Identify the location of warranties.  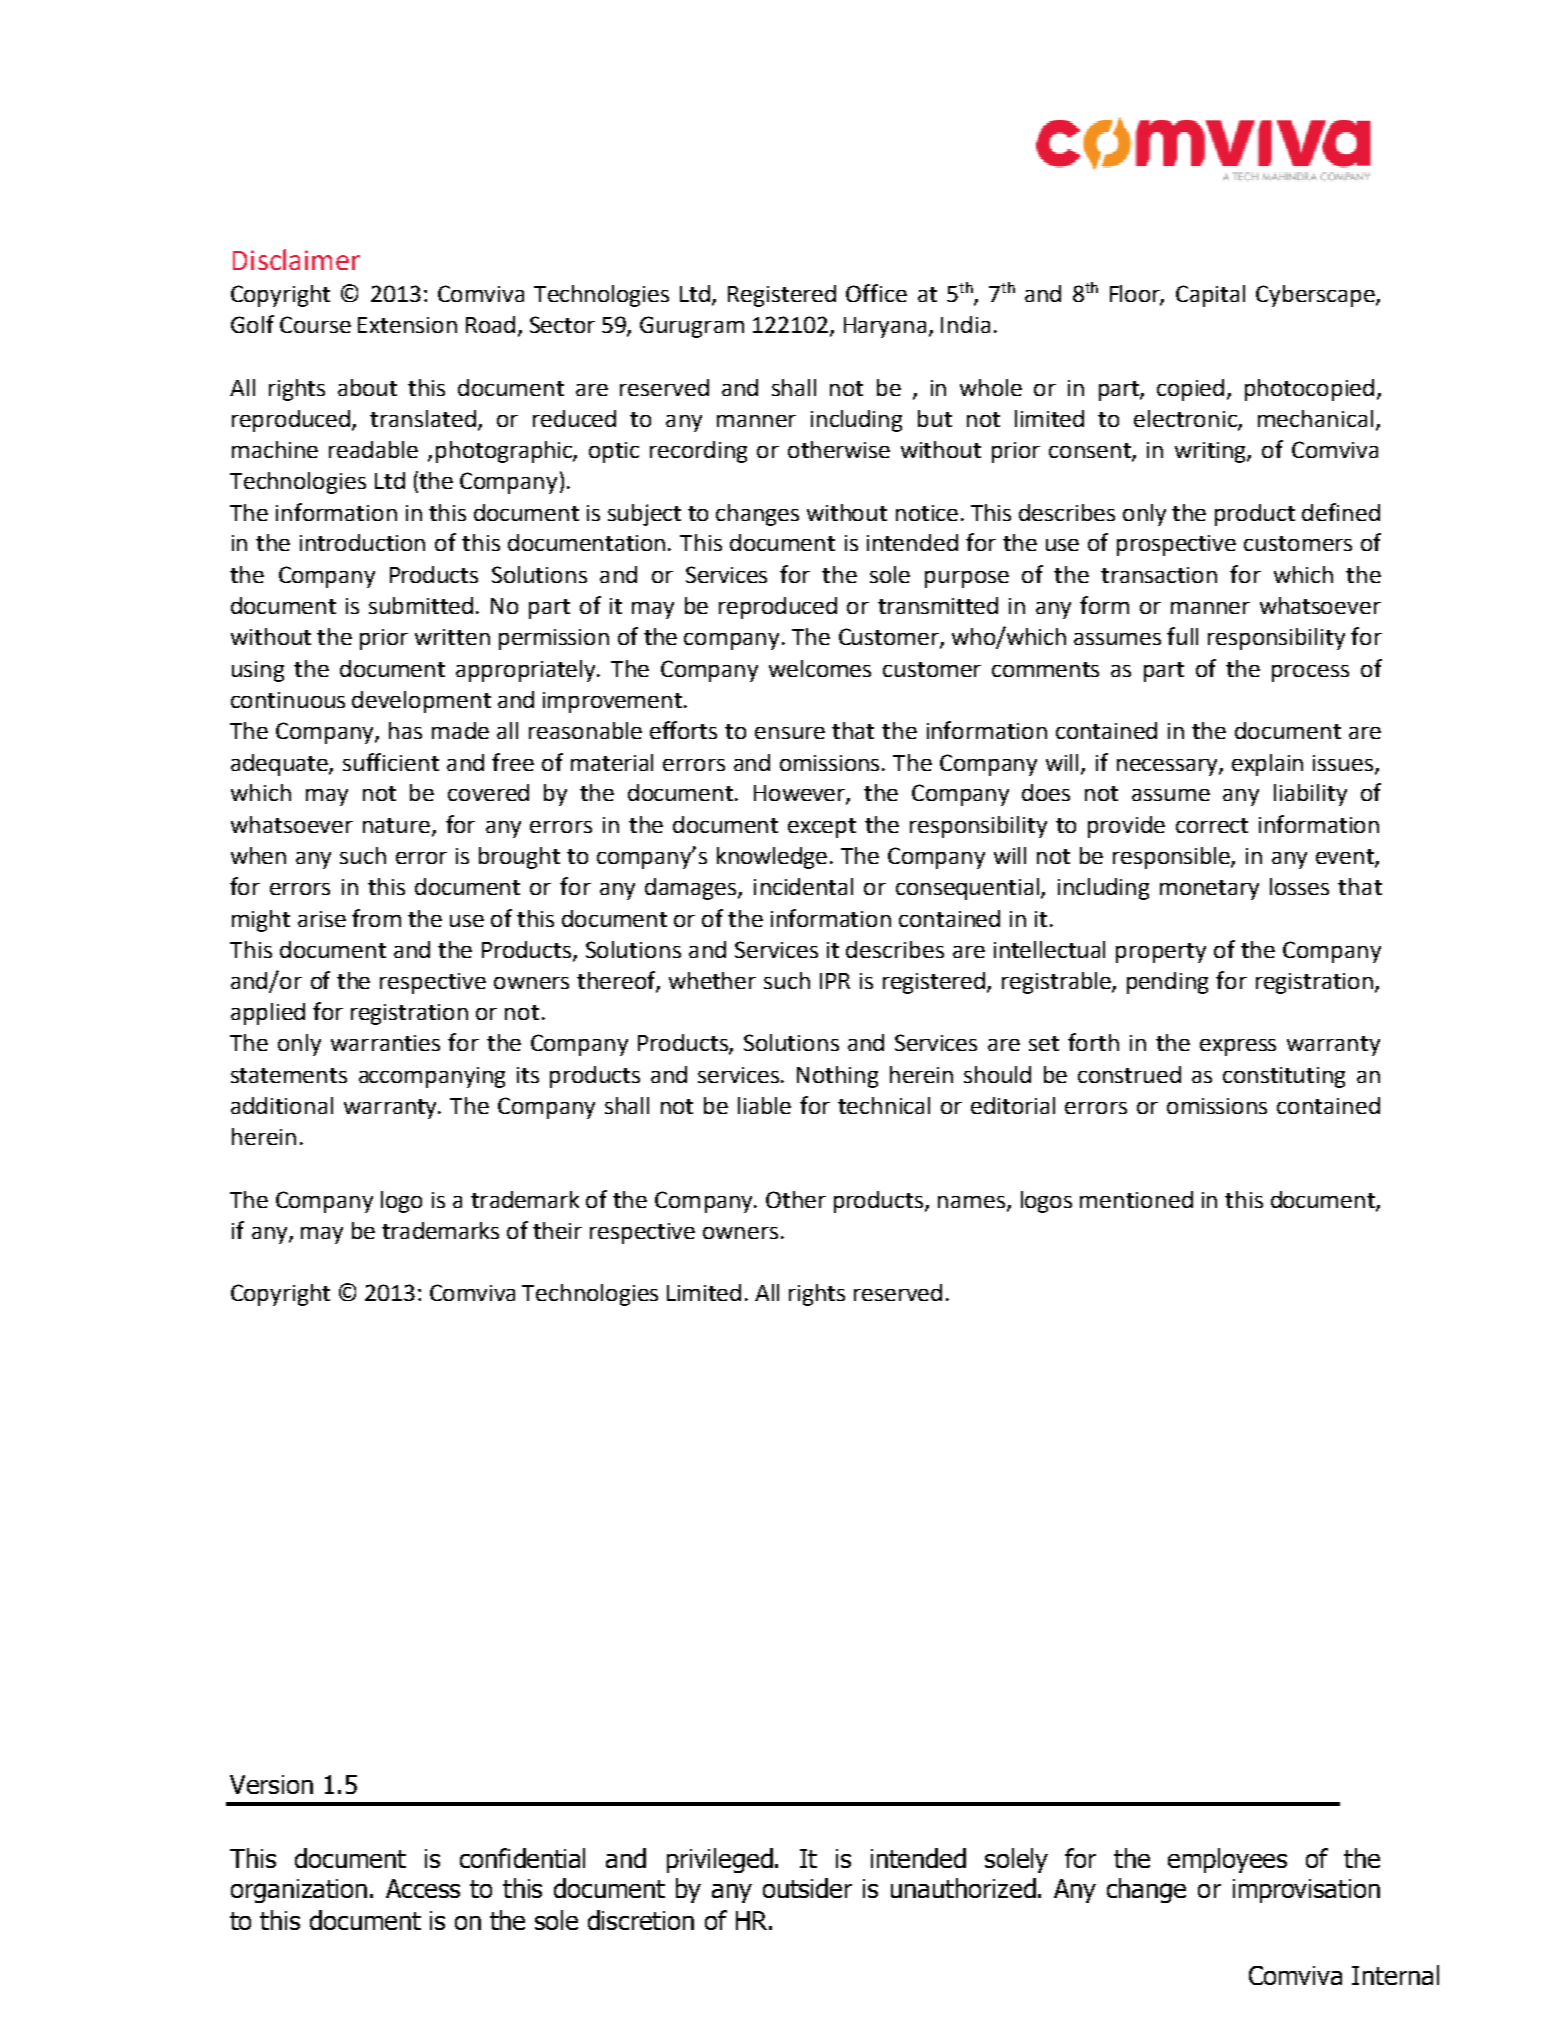
(385, 1043).
